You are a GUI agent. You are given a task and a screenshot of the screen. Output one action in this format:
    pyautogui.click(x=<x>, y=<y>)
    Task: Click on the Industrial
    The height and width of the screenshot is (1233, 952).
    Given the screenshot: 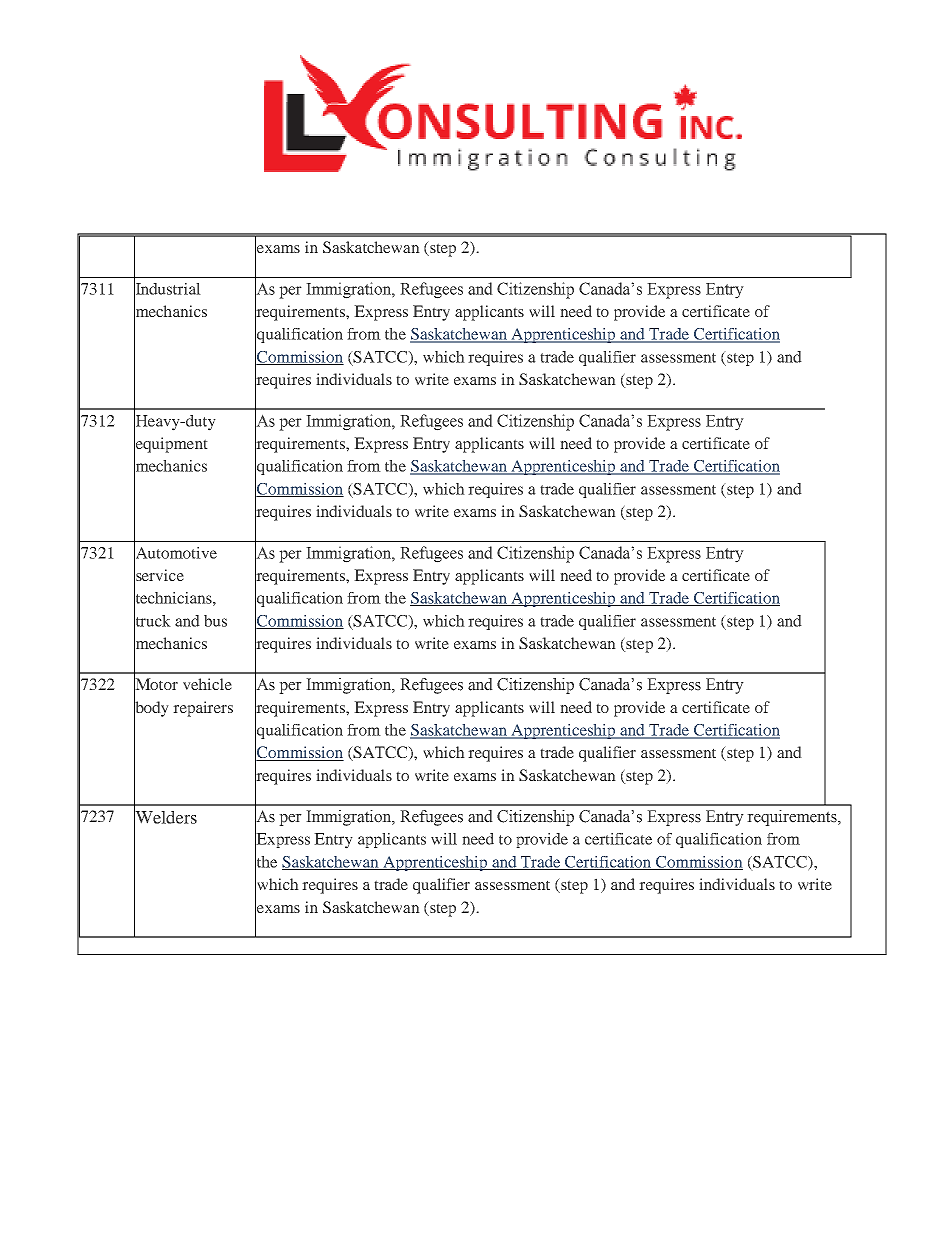 What is the action you would take?
    pyautogui.click(x=167, y=288)
